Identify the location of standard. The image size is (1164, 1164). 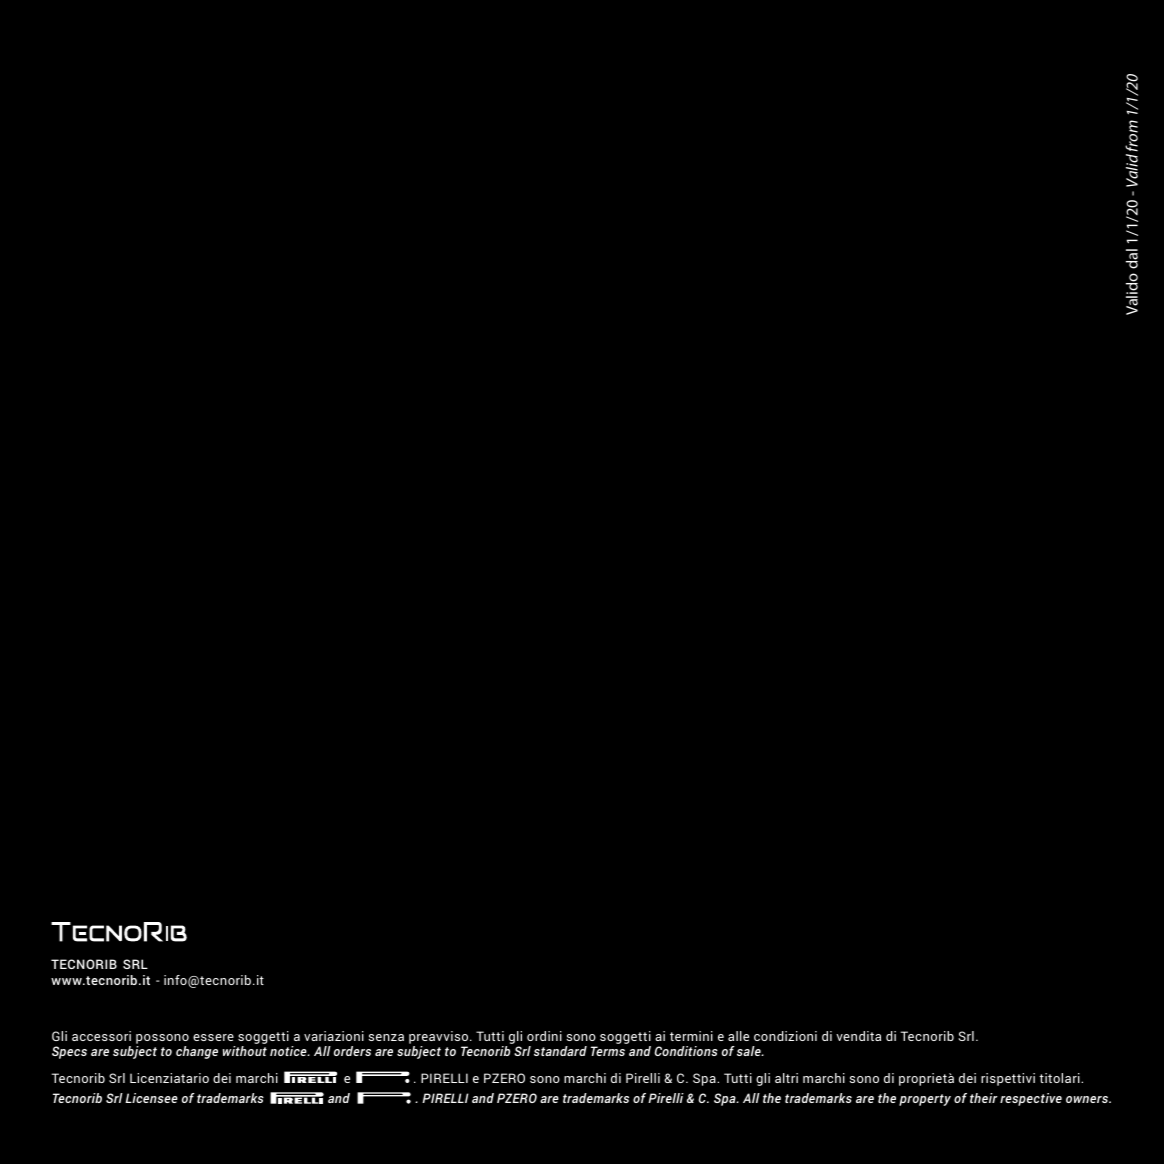
(560, 1051).
